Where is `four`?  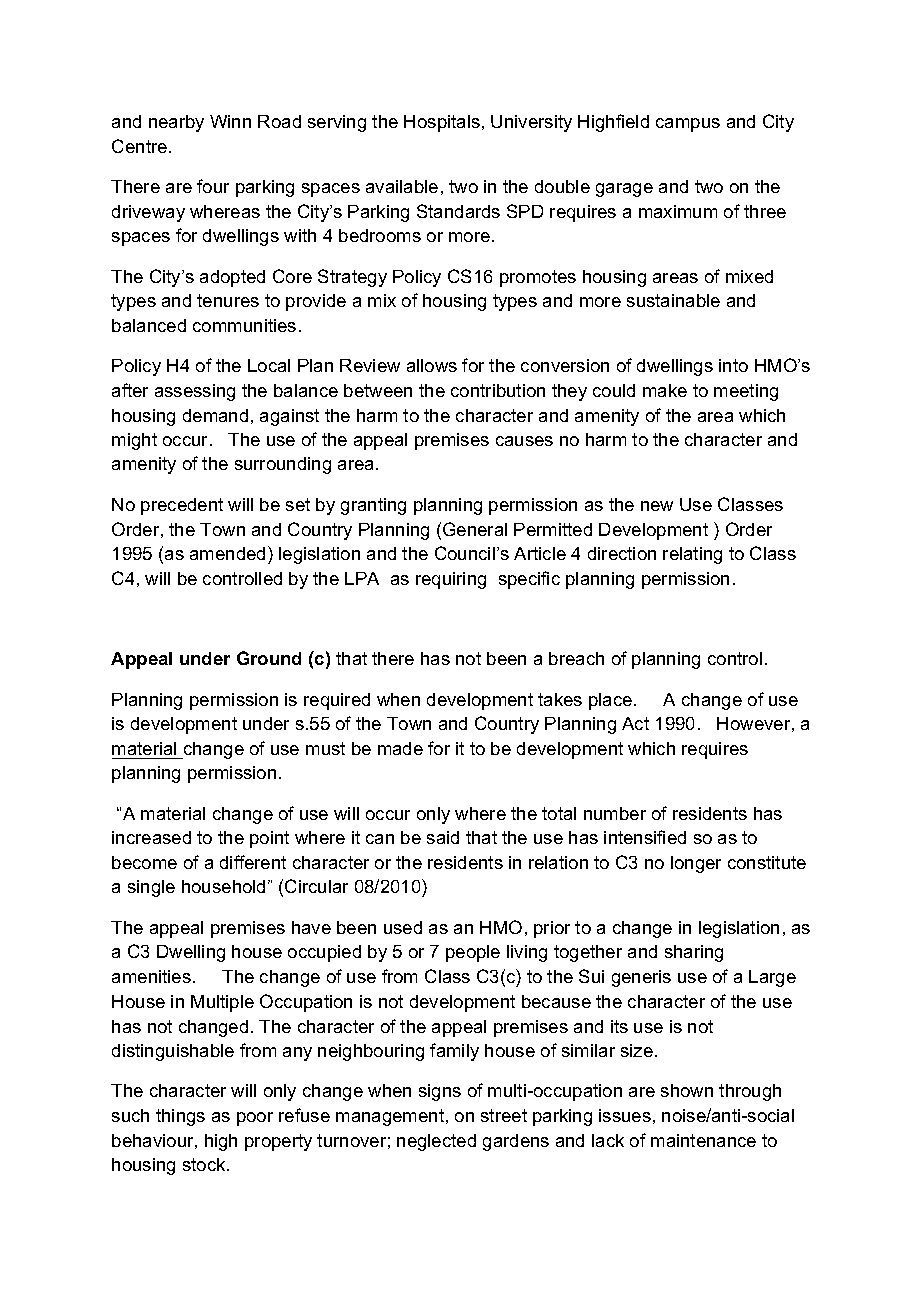
four is located at coordinates (213, 186).
